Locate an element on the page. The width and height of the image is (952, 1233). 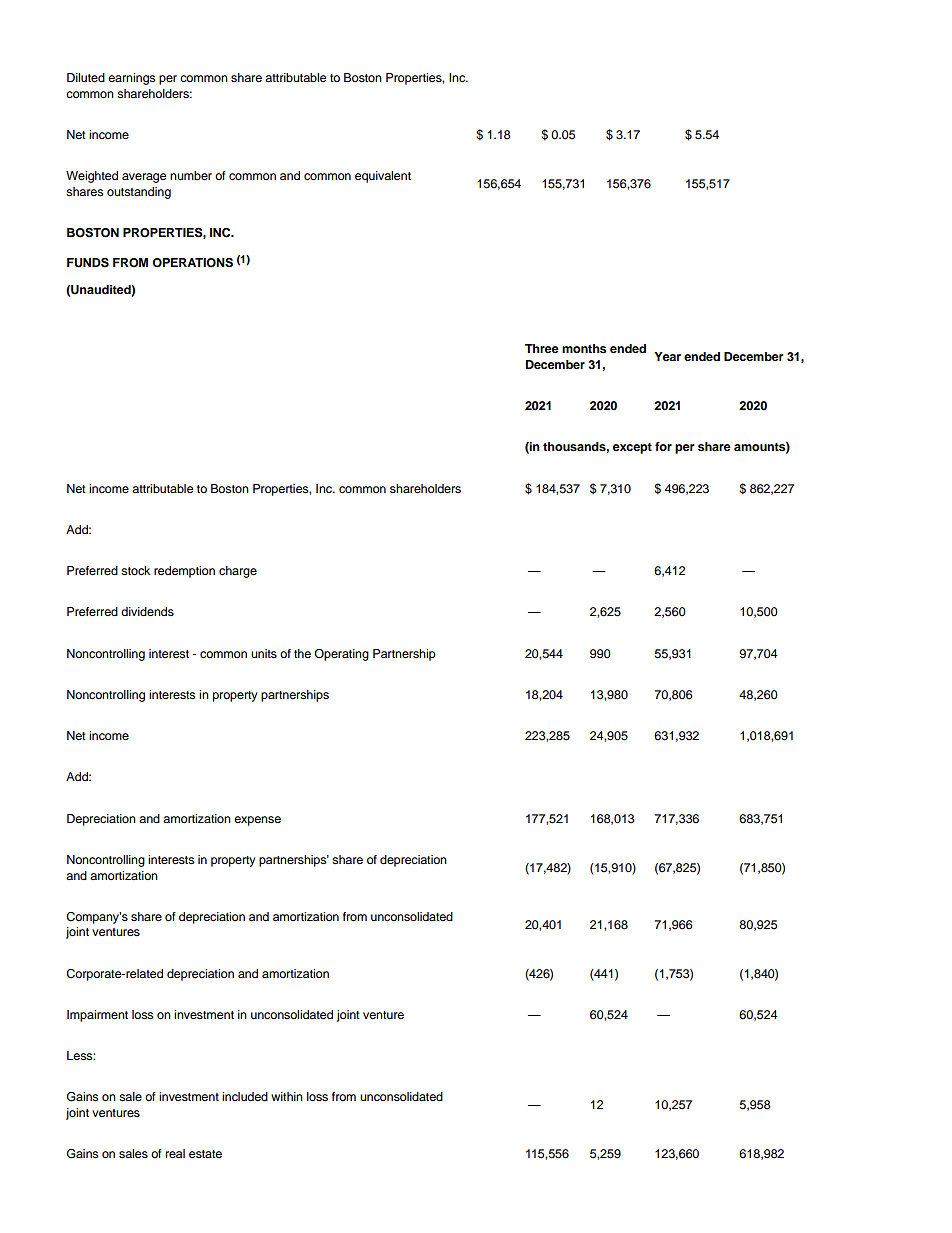
real is located at coordinates (175, 1153).
